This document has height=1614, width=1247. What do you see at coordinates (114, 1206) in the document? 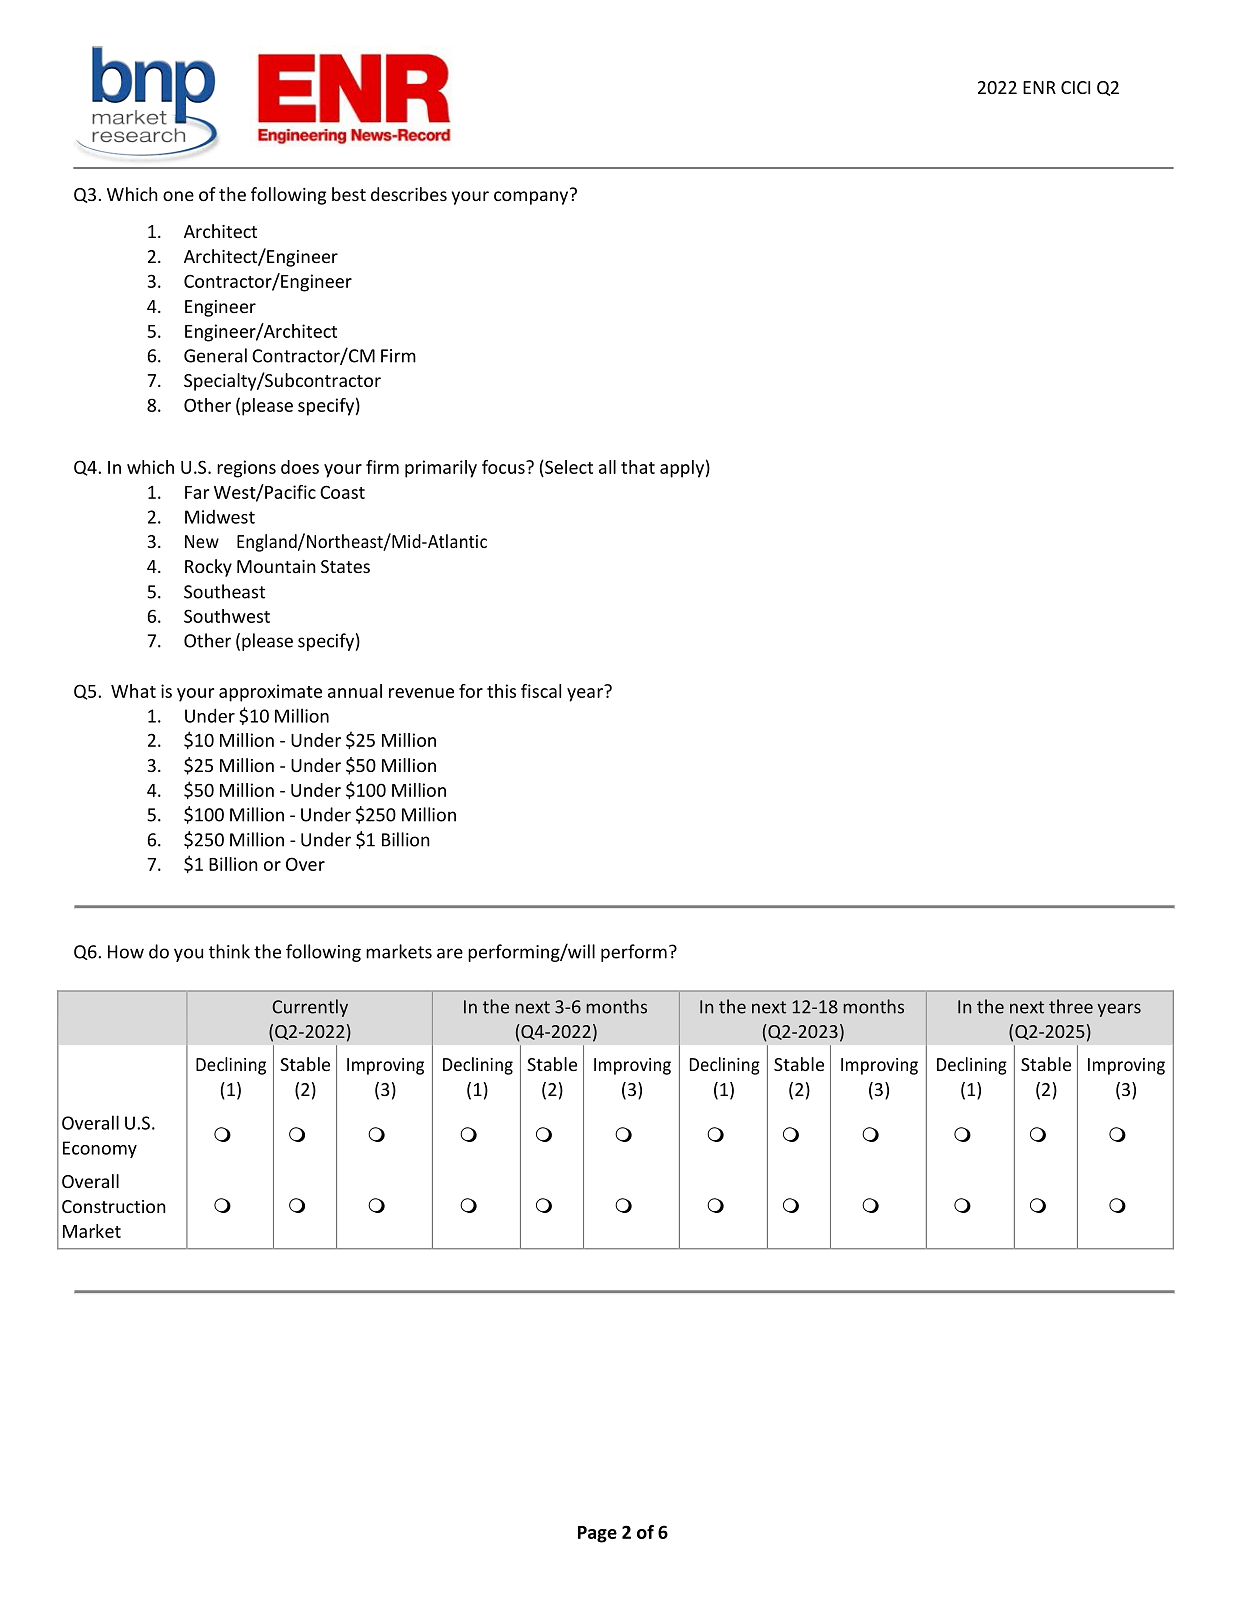
I see `Construction` at bounding box center [114, 1206].
